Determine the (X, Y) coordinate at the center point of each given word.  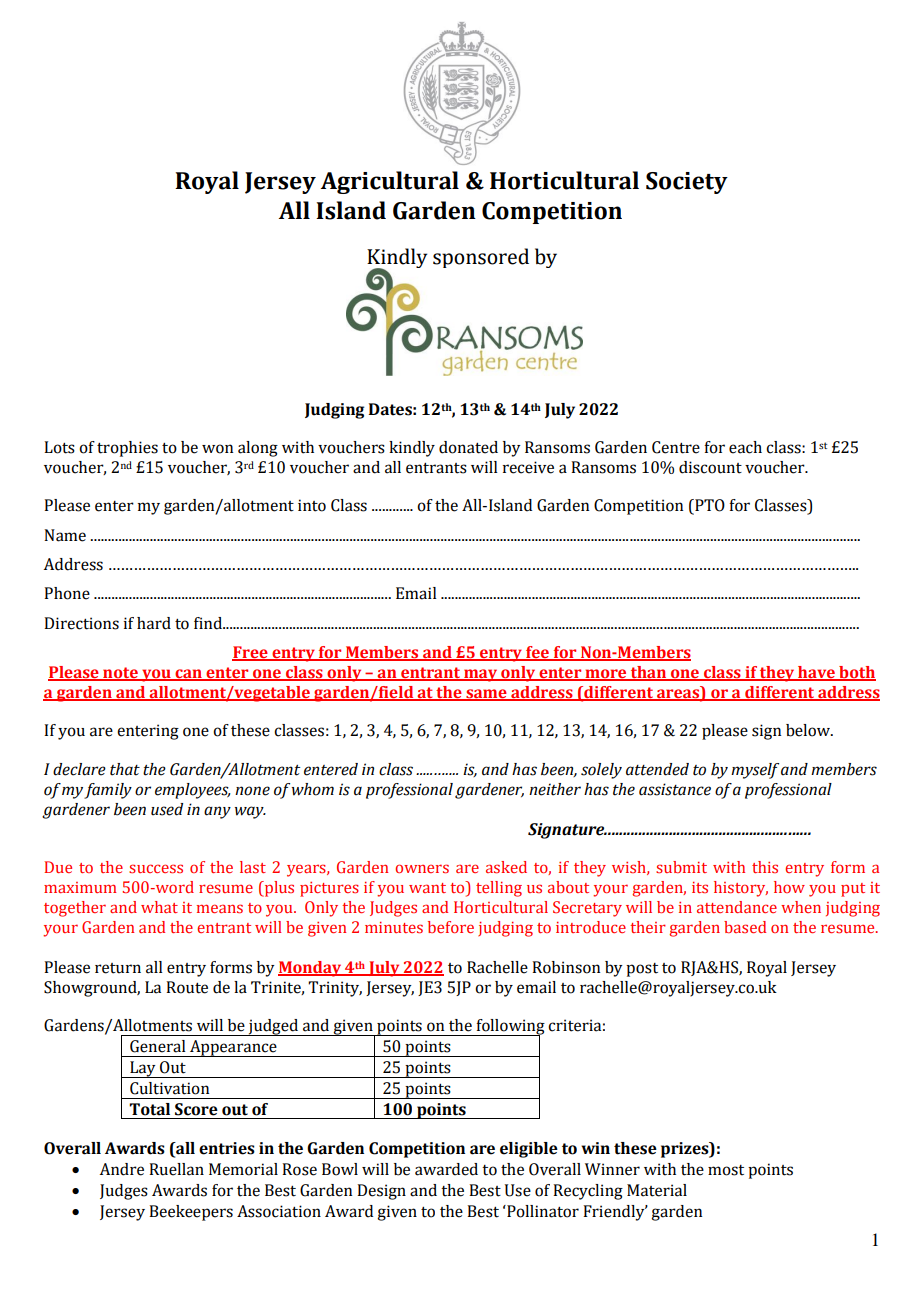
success (156, 868)
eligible (529, 1150)
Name (65, 535)
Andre (122, 1169)
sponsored (481, 258)
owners (422, 868)
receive (528, 467)
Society (687, 183)
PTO (709, 506)
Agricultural (390, 182)
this (765, 867)
